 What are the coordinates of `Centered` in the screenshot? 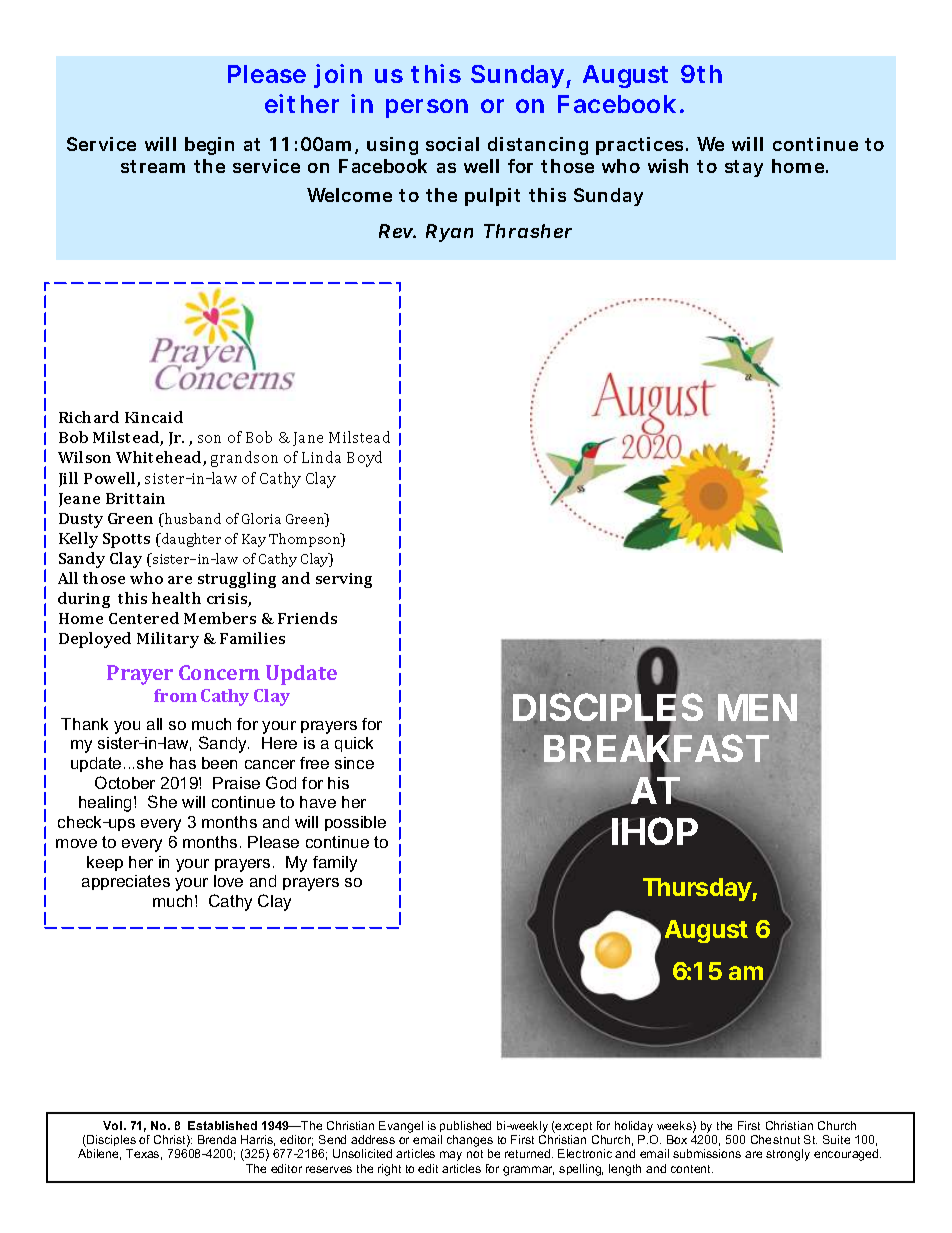 It's located at (144, 618).
